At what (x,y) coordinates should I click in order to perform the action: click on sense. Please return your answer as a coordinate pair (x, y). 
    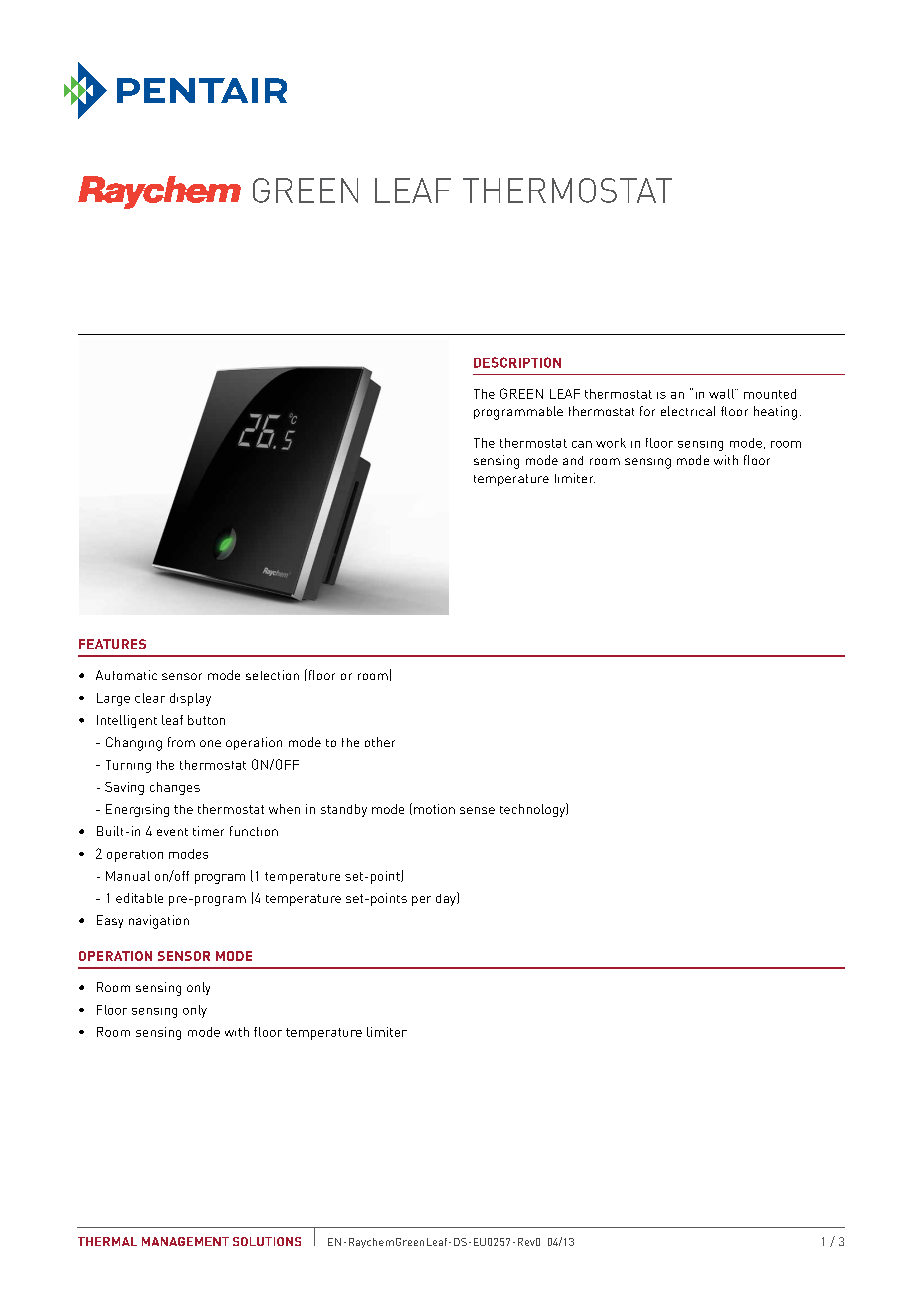
    Looking at the image, I should click on (477, 810).
